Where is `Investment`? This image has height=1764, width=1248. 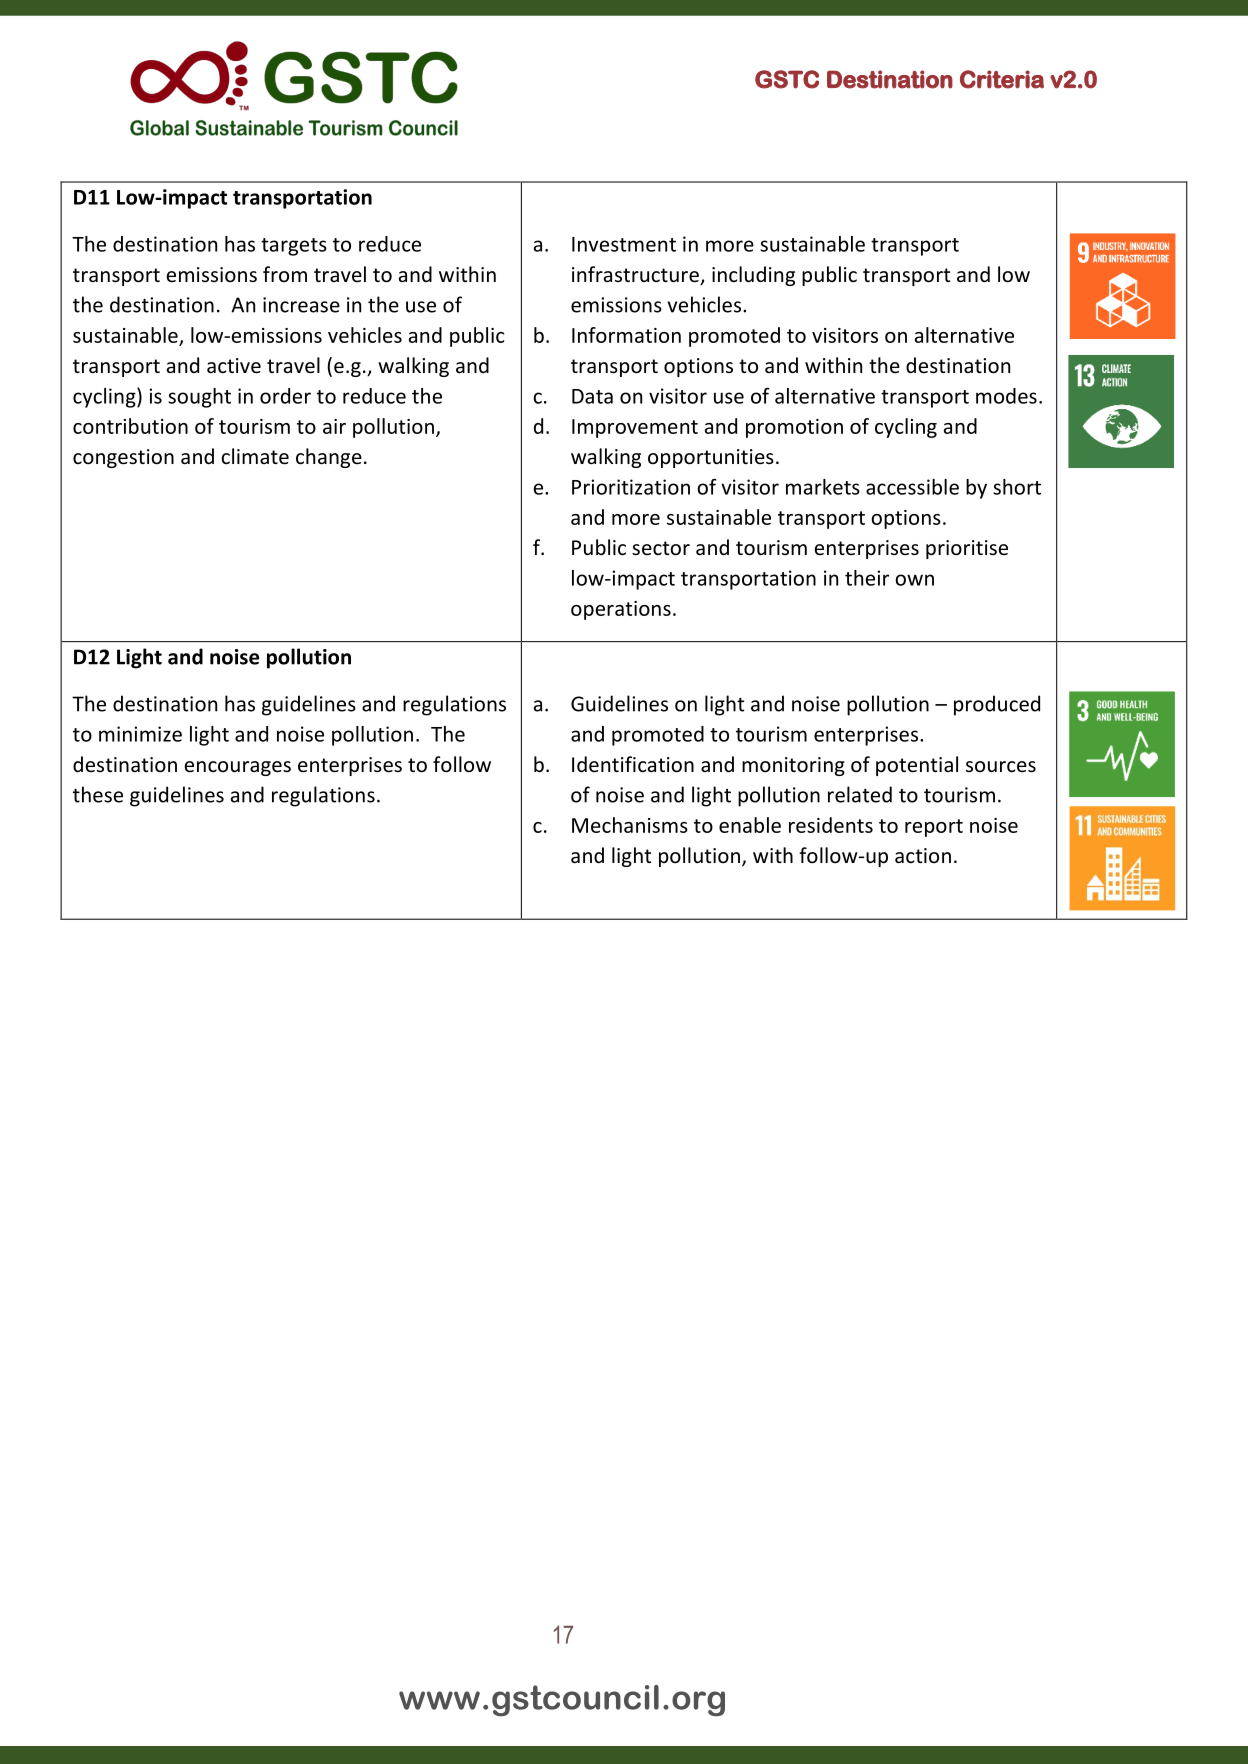 Investment is located at coordinates (624, 244).
